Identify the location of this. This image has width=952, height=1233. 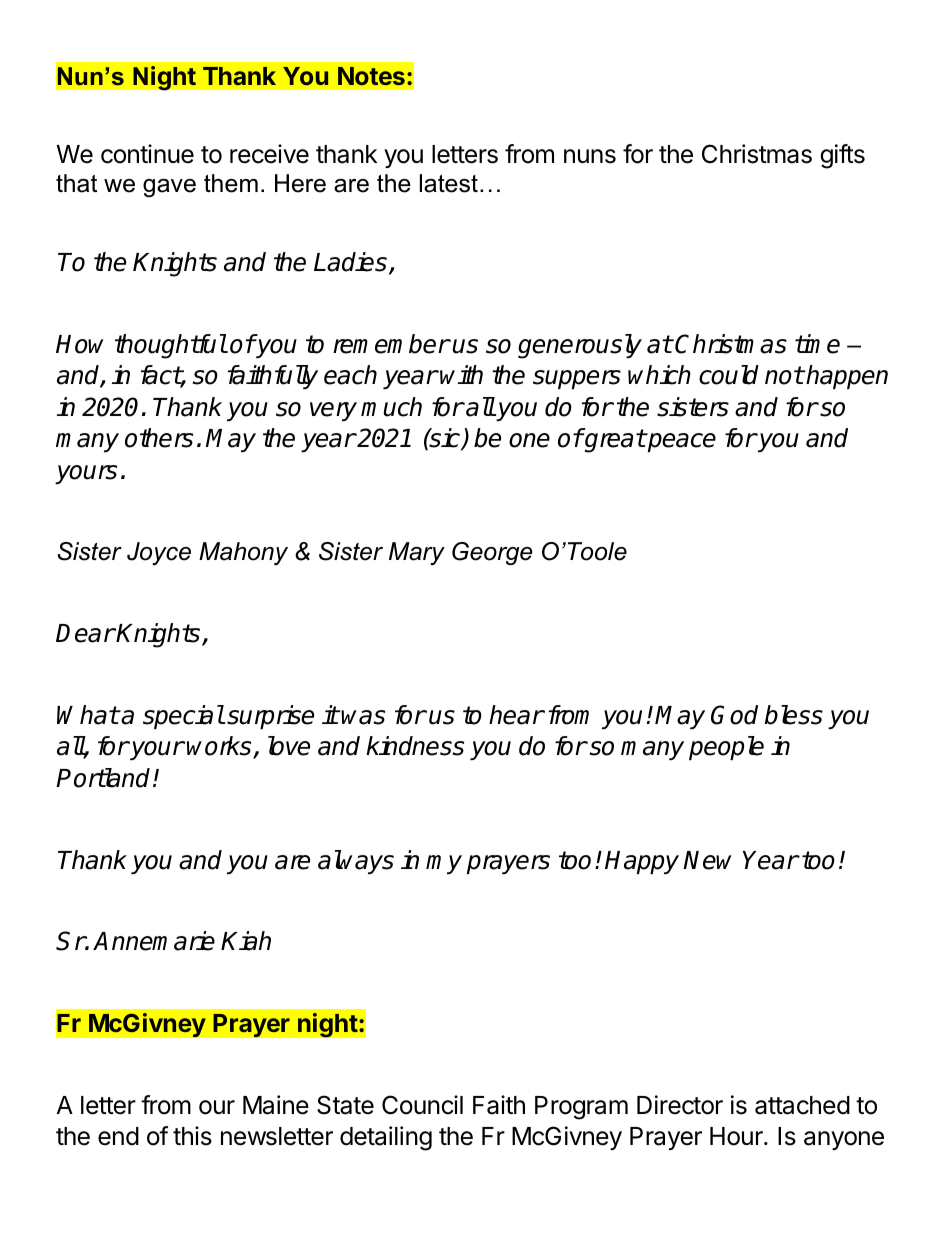
(192, 1136).
